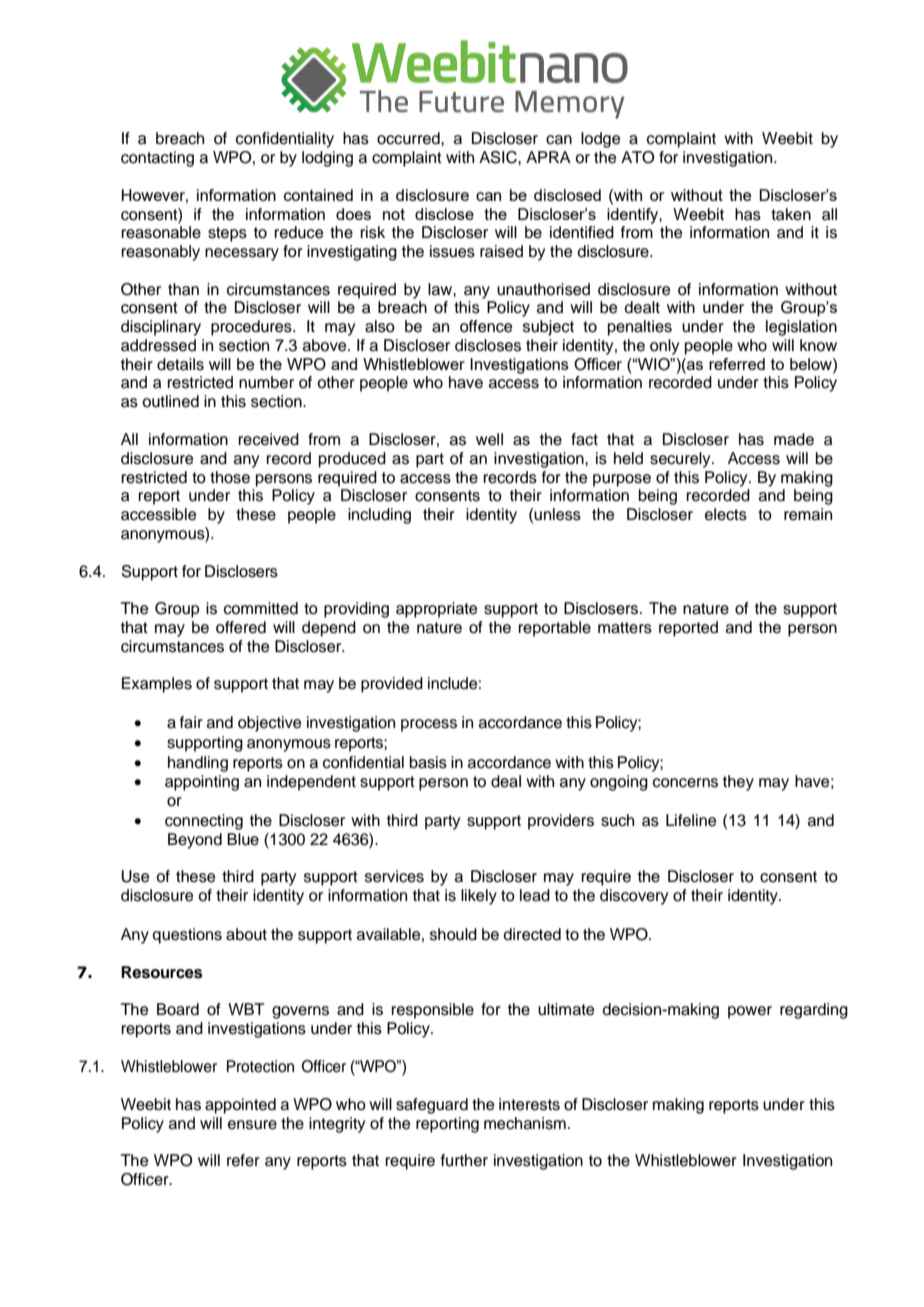 This screenshot has width=924, height=1307. I want to click on appropriate, so click(436, 610).
